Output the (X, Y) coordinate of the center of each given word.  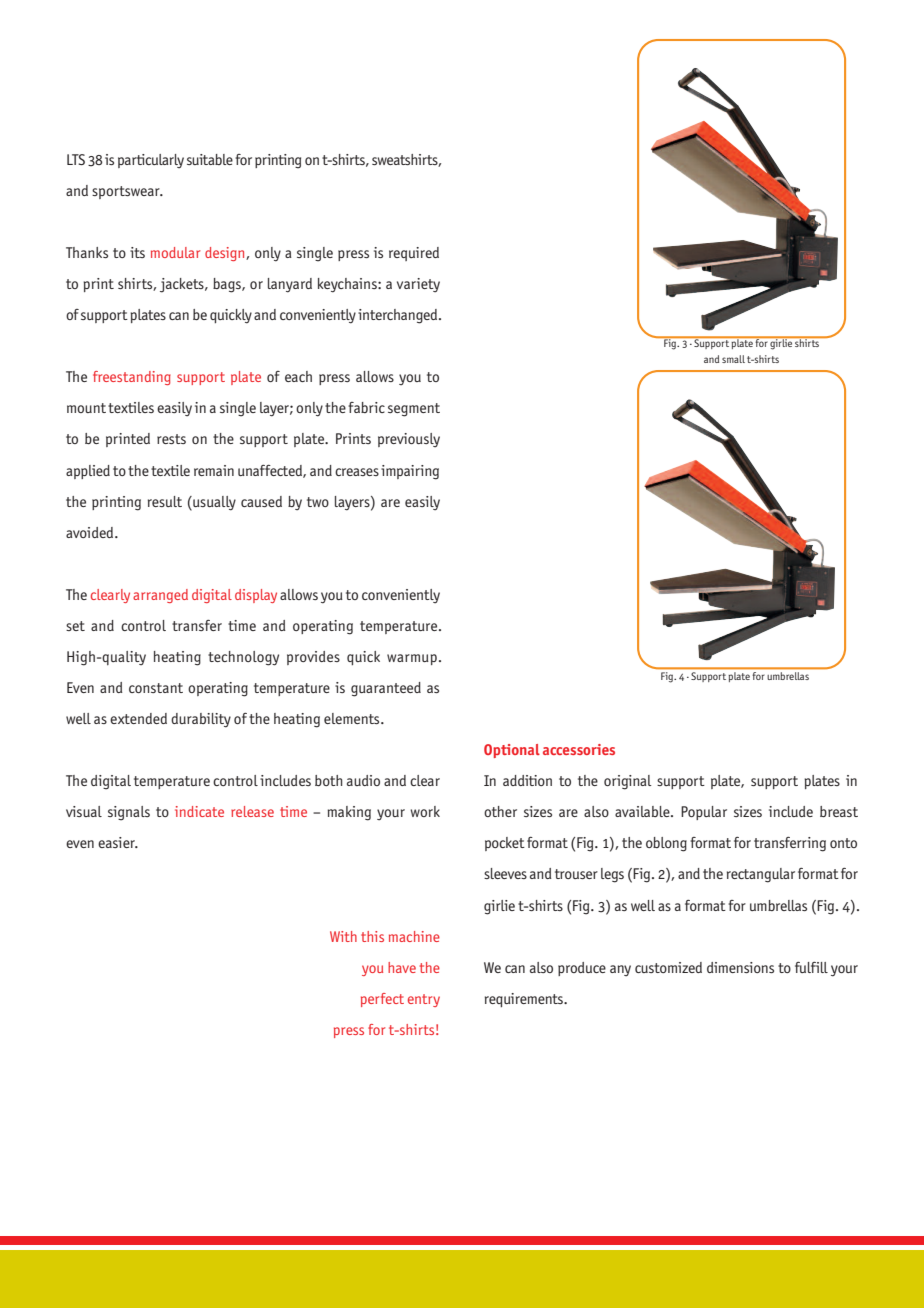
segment (414, 410)
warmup (412, 659)
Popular (704, 813)
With (343, 936)
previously (409, 440)
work (425, 811)
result (165, 501)
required (414, 254)
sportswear (127, 192)
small (733, 359)
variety (418, 285)
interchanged (399, 316)
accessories (579, 749)
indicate (199, 811)
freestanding (132, 378)
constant (156, 688)
